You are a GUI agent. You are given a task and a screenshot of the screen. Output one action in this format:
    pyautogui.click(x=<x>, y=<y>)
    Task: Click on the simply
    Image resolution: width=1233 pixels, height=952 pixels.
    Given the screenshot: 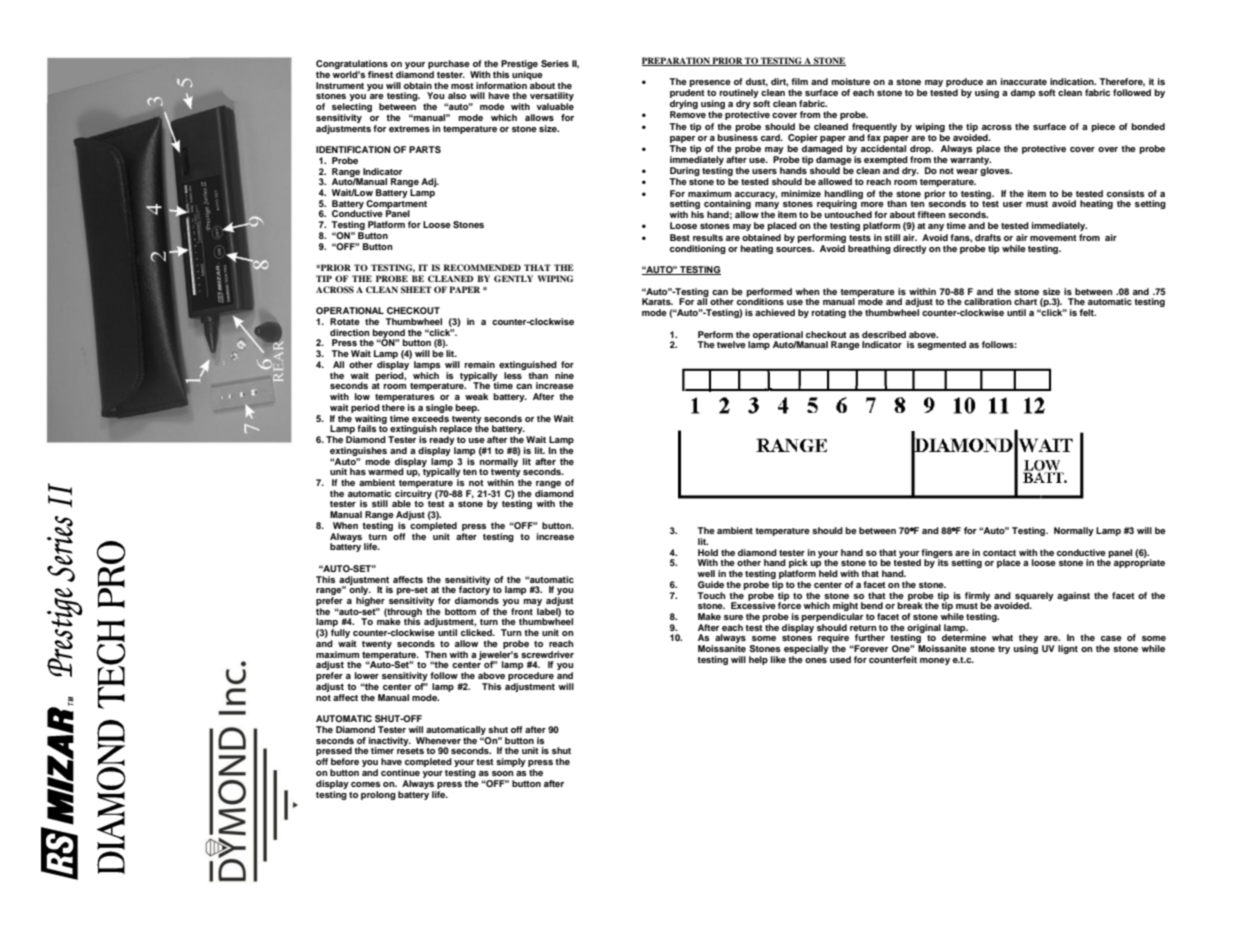 What is the action you would take?
    pyautogui.click(x=511, y=762)
